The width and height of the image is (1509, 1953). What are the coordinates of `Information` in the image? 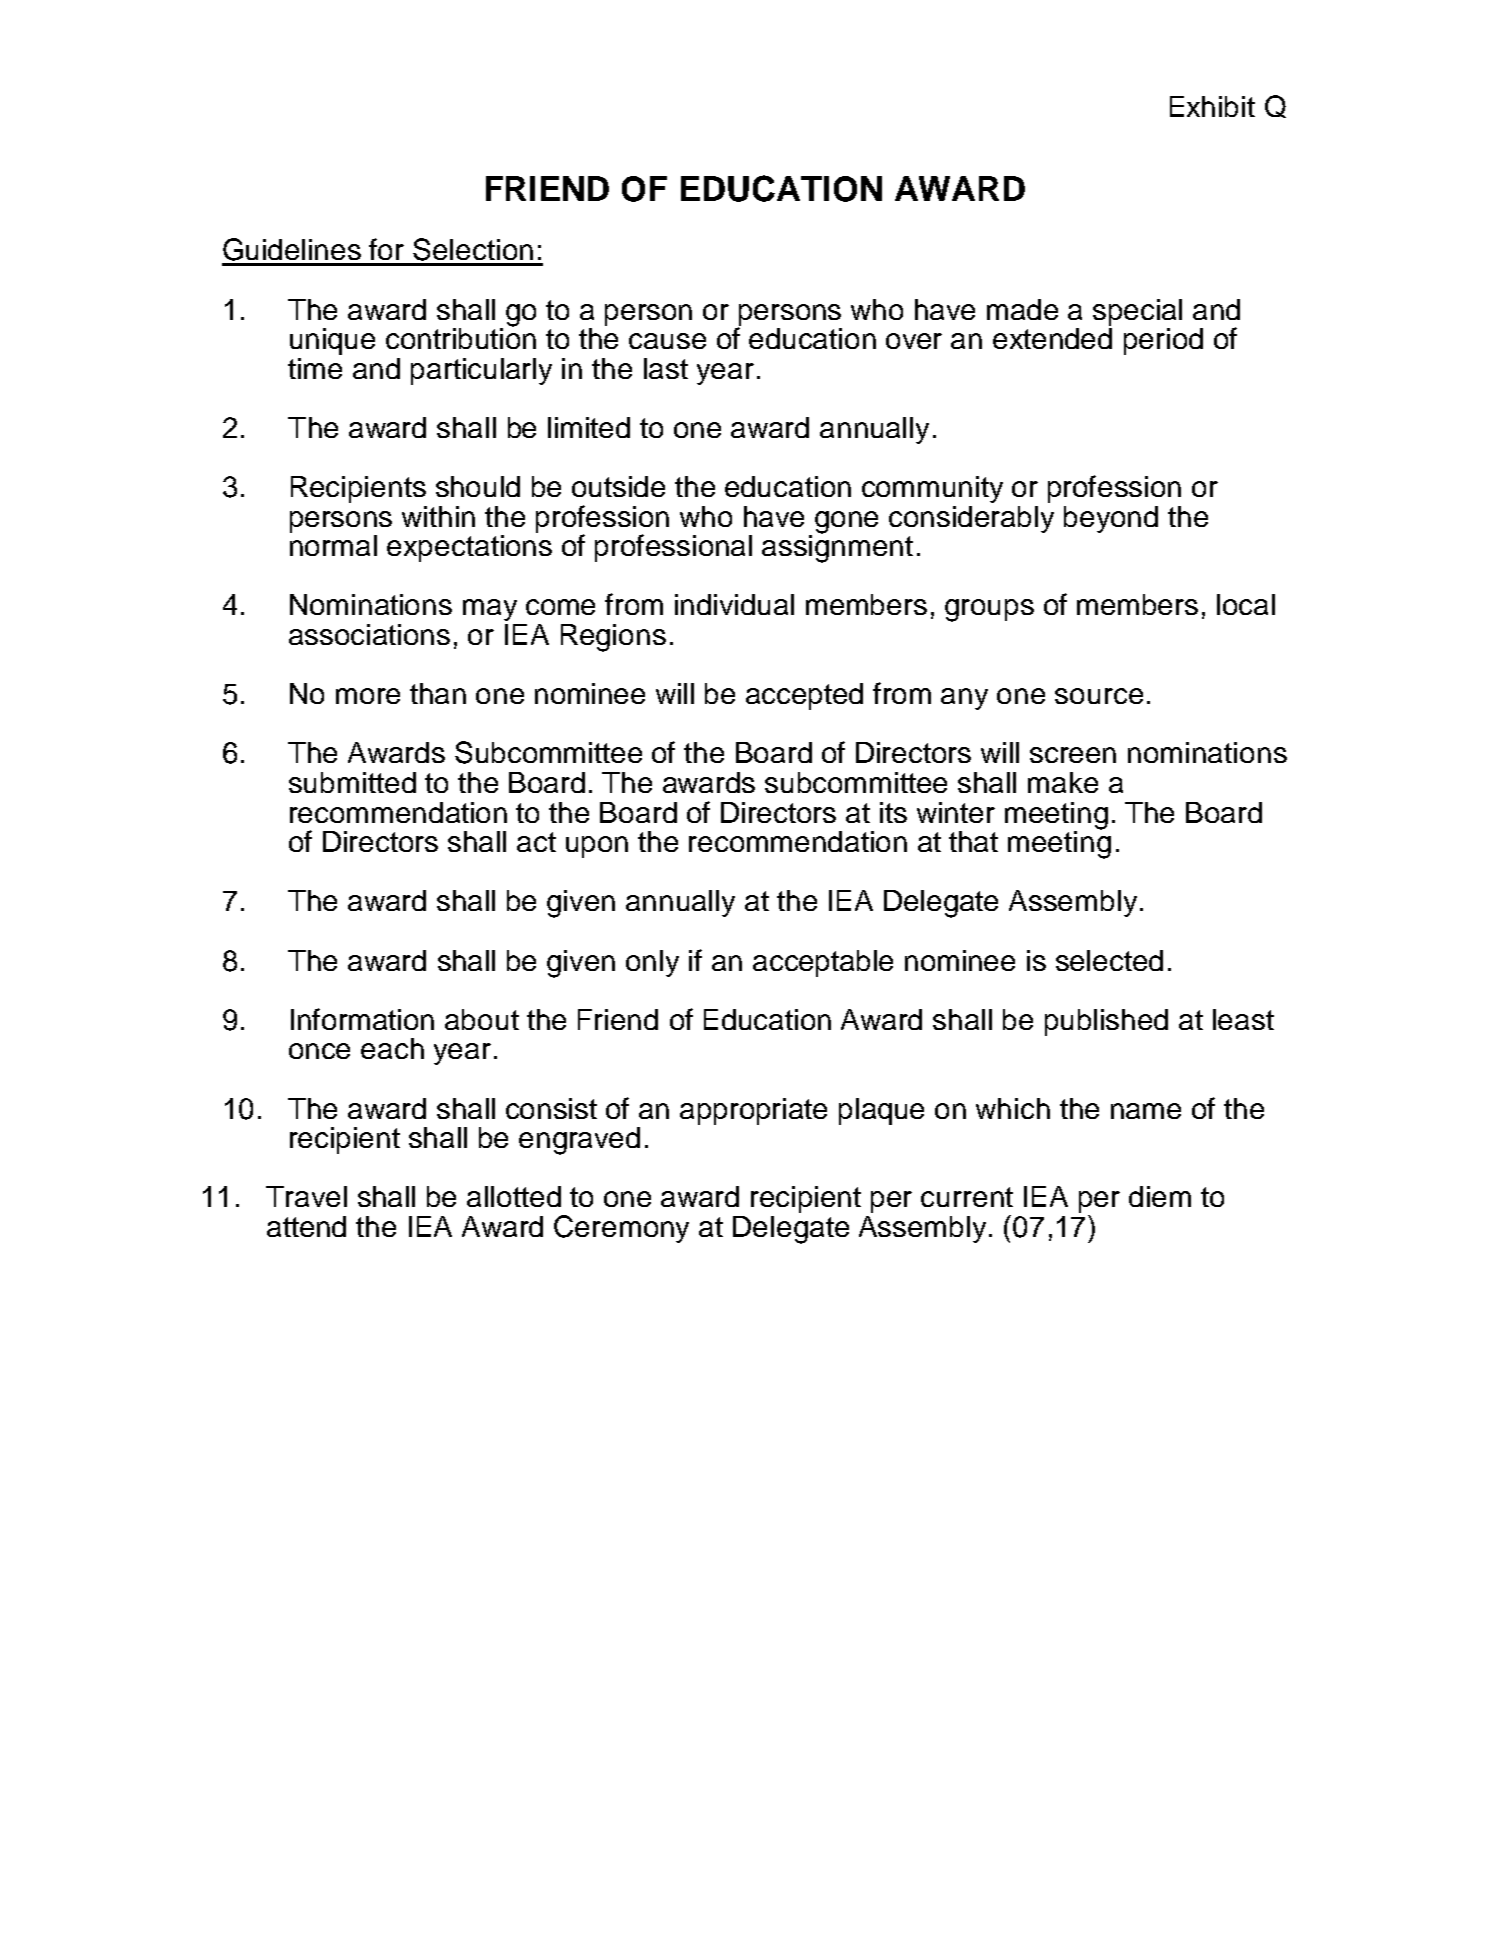 It's located at (362, 1019).
